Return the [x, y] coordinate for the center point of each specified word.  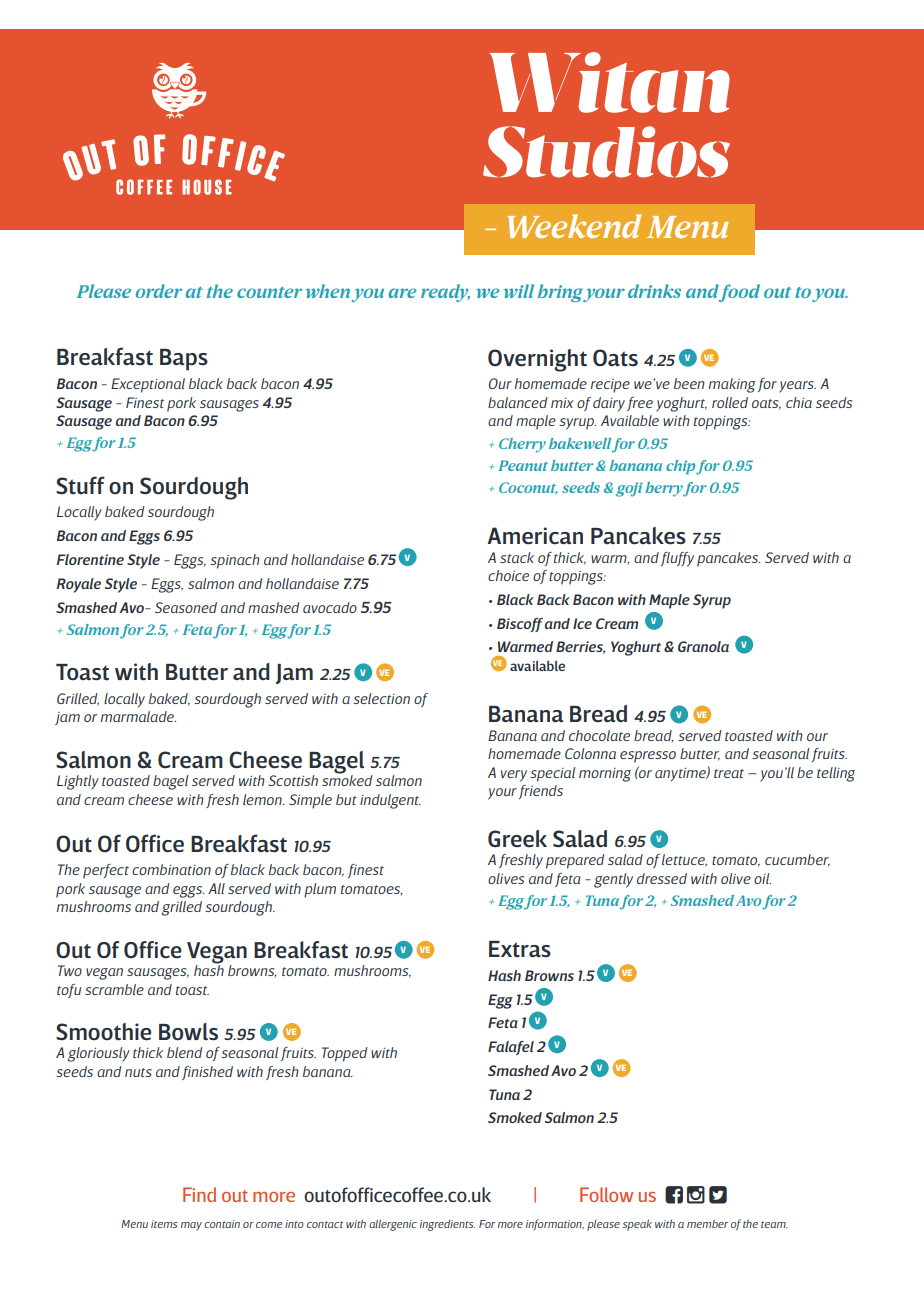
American [535, 536]
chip [680, 467]
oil [762, 878]
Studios [606, 152]
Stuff [80, 485]
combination [171, 869]
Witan [610, 82]
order [159, 291]
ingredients [447, 1225]
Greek [517, 839]
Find [199, 1194]
